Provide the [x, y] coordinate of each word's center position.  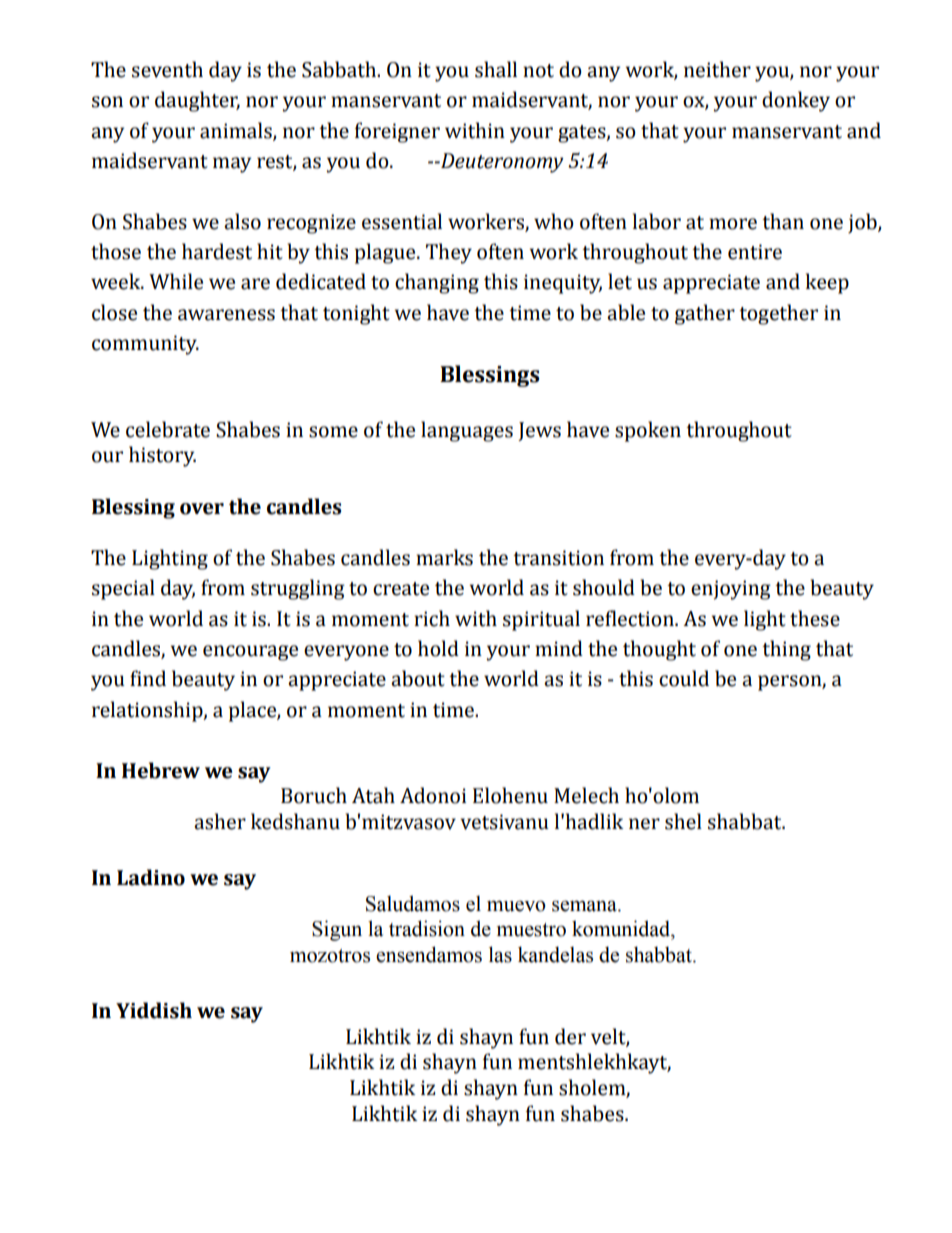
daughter [197, 101]
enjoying [731, 590]
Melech [586, 795]
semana [585, 906]
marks [444, 557]
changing [437, 283]
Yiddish [154, 1010]
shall [496, 69]
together [778, 314]
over [202, 509]
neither [717, 69]
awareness [226, 315]
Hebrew [161, 770]
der [570, 1036]
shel [683, 821]
